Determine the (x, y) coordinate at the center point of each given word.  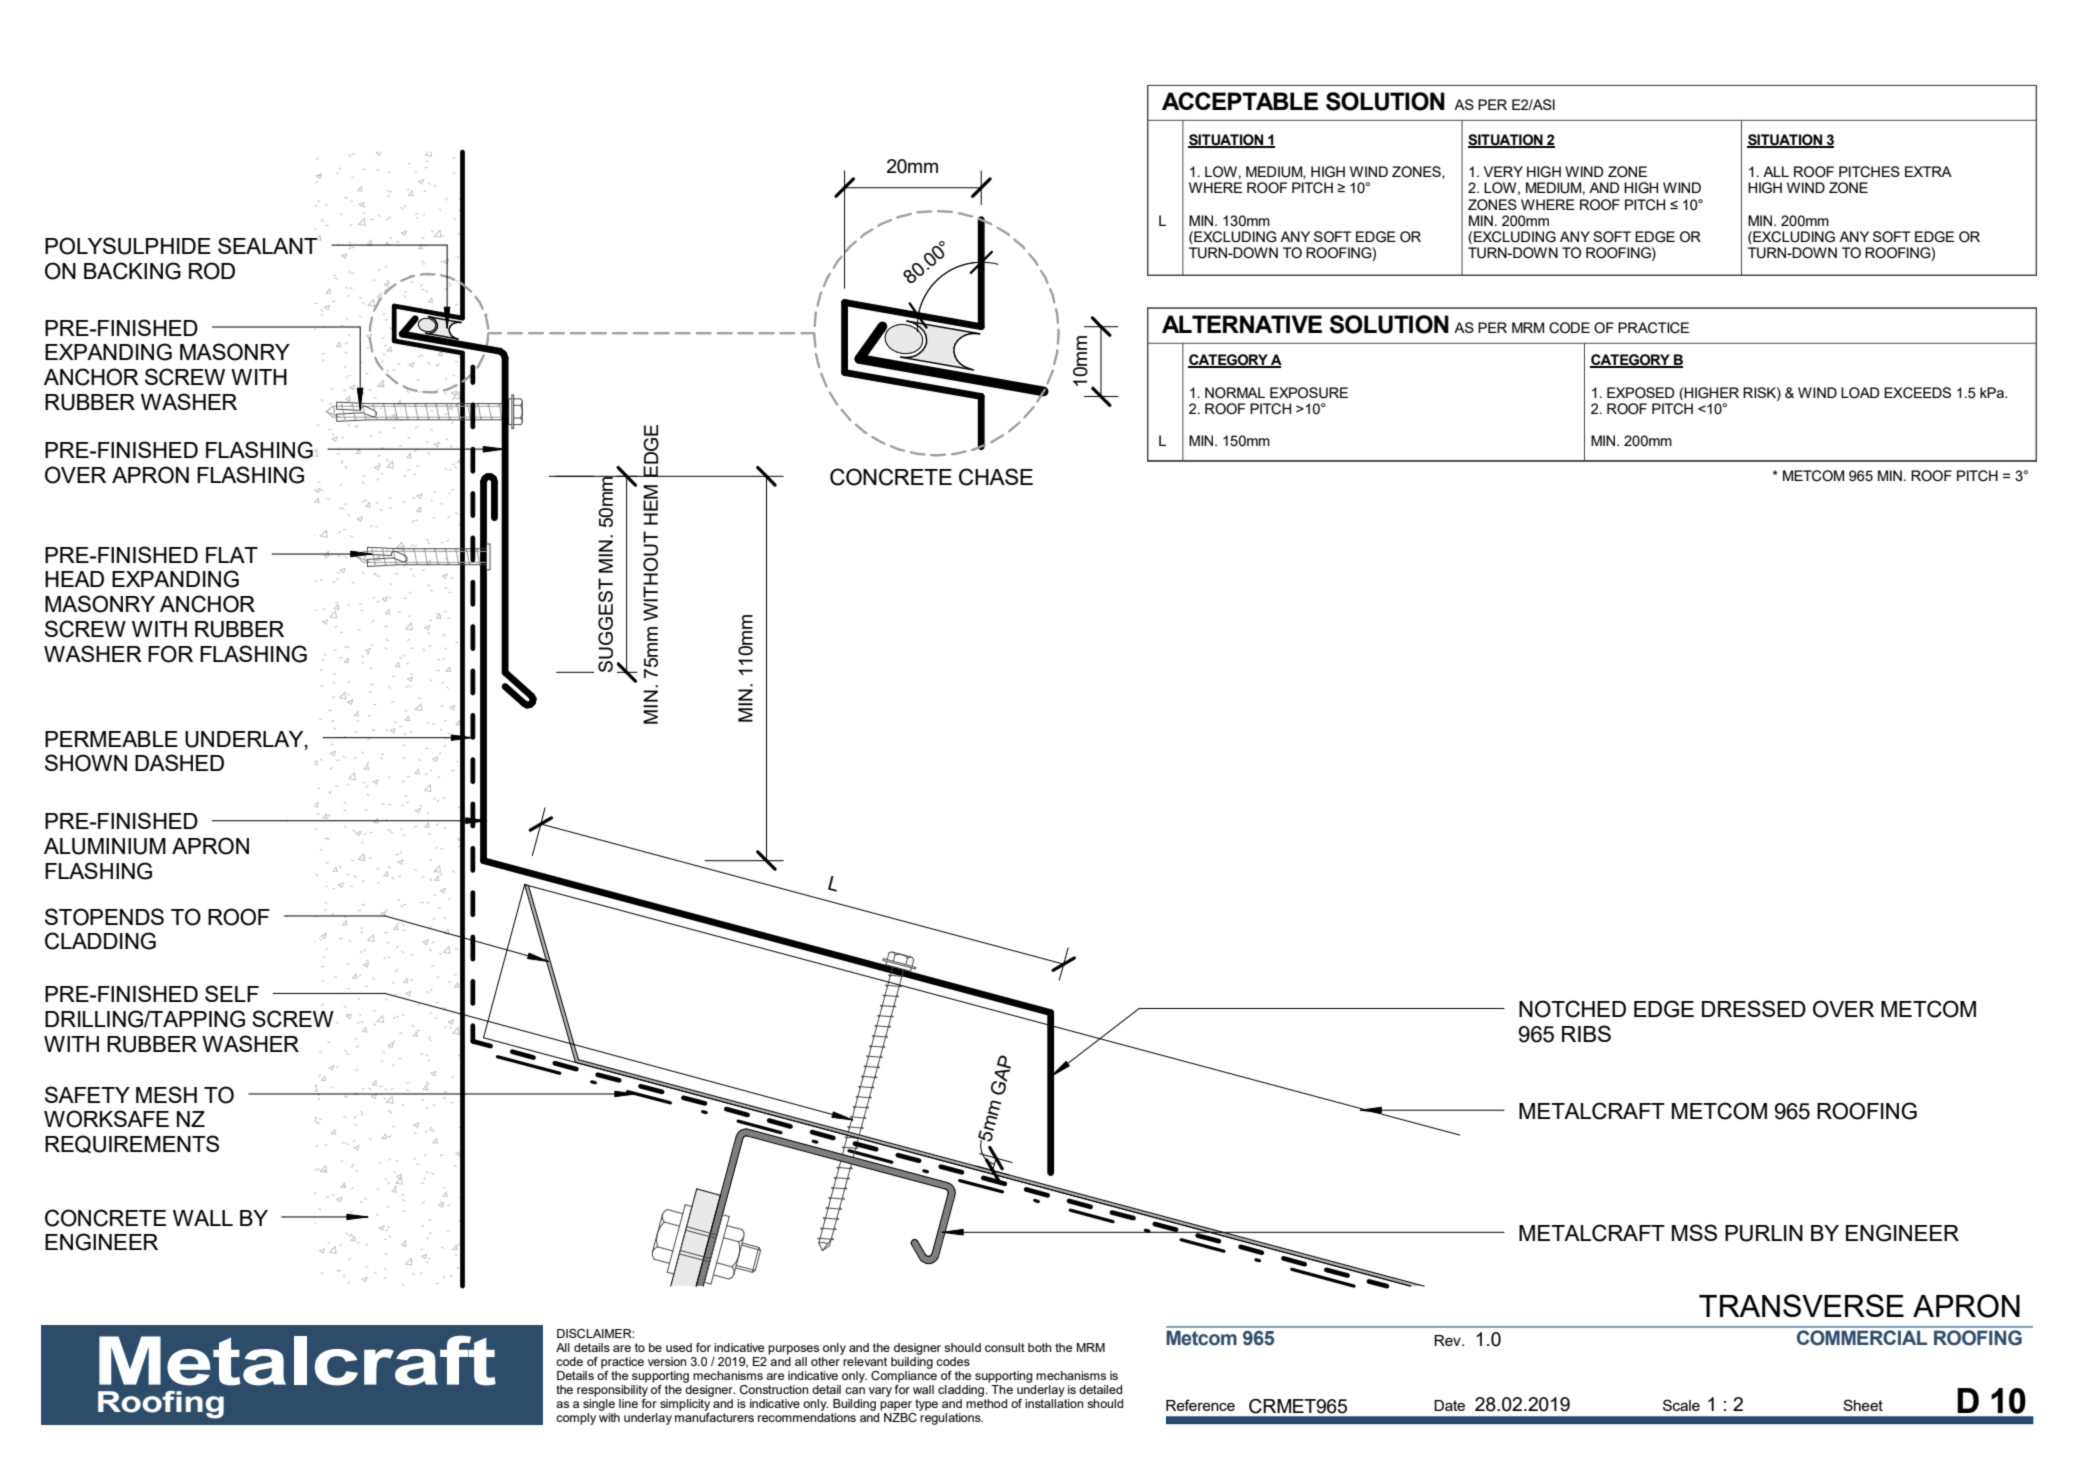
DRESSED (1754, 1008)
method (986, 1403)
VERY (1503, 171)
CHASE (996, 477)
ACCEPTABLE (1240, 101)
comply (576, 1419)
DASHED (179, 762)
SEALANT (269, 245)
